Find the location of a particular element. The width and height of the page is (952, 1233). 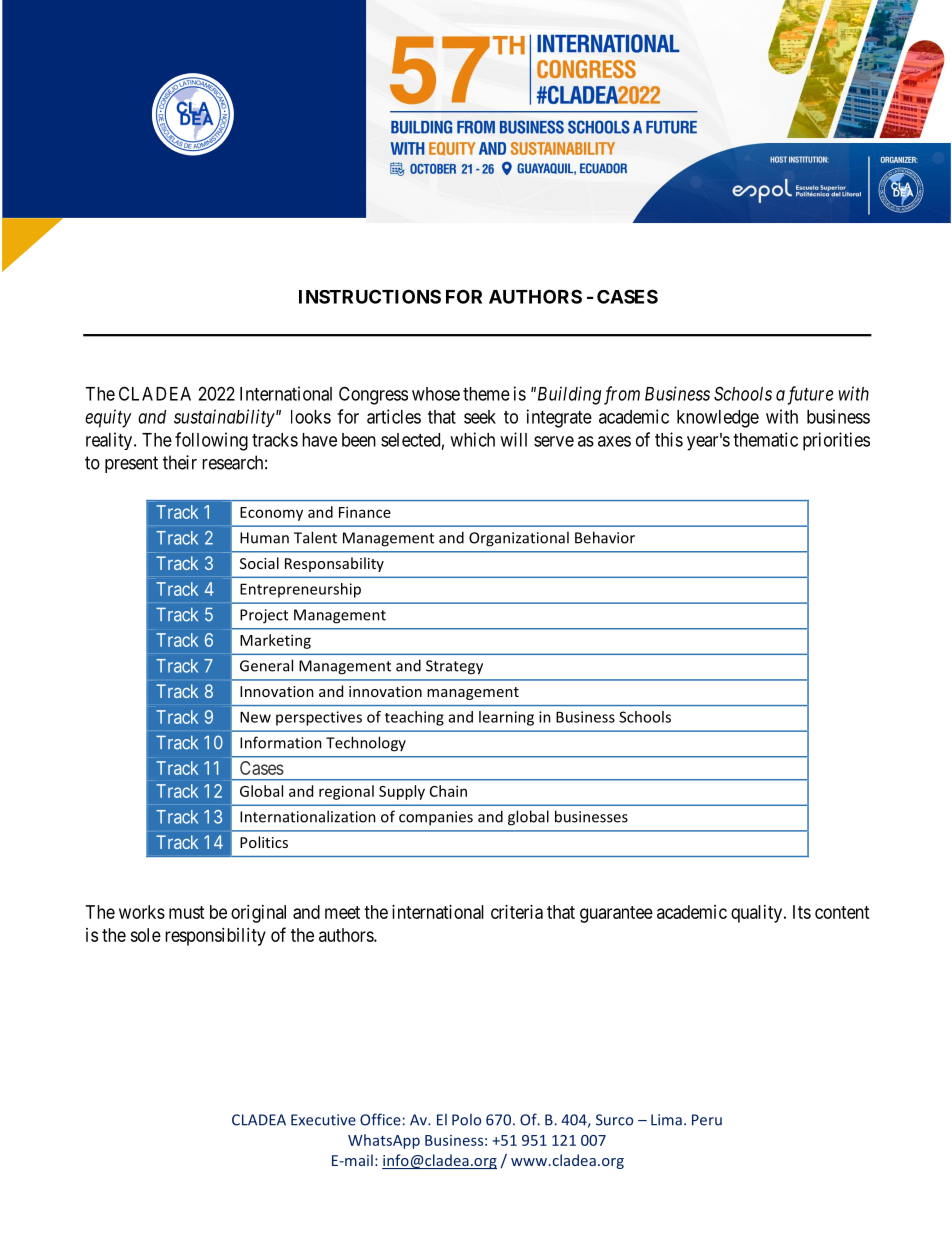

sustainability is located at coordinates (224, 418).
